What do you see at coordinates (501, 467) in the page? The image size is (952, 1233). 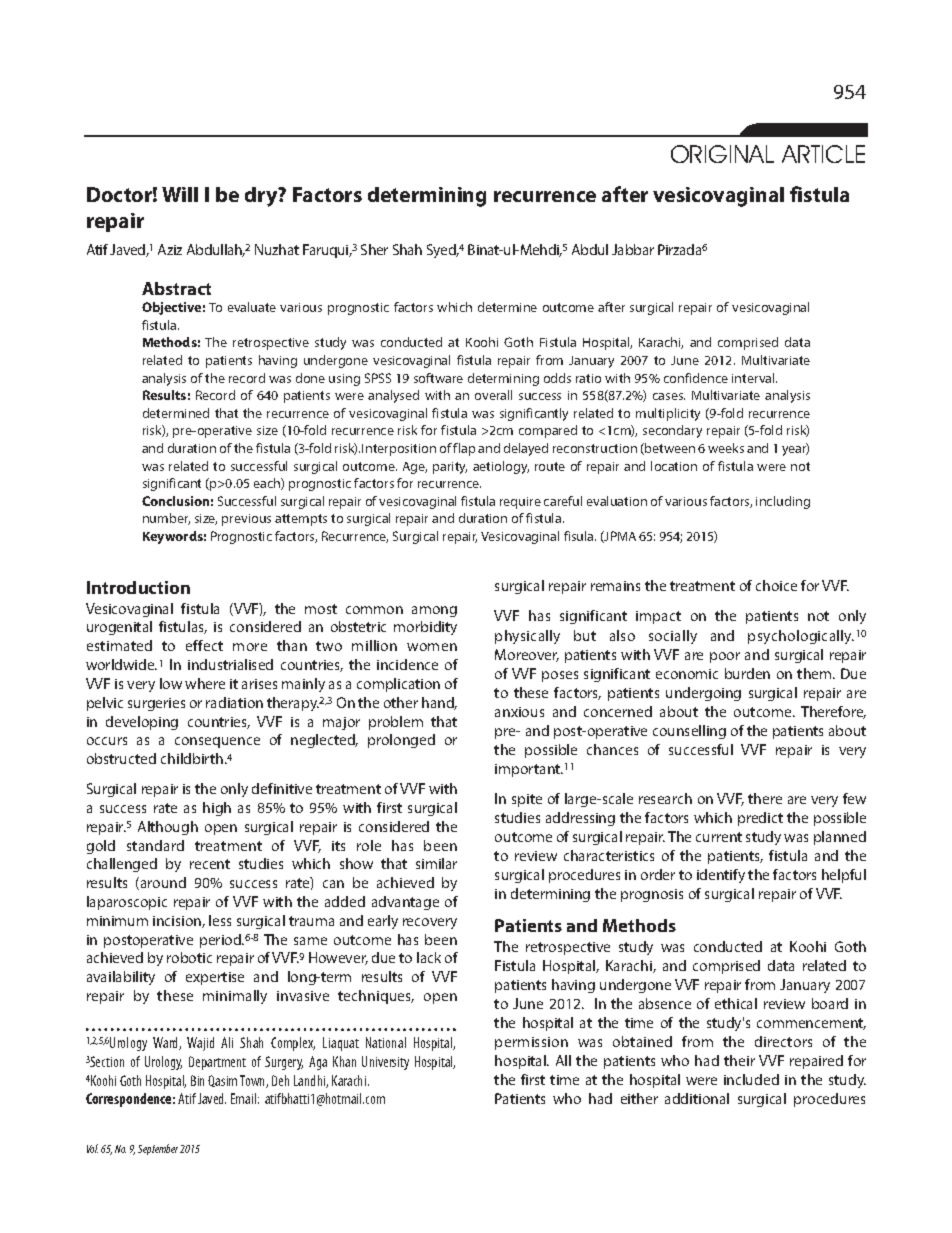 I see `aetiology` at bounding box center [501, 467].
